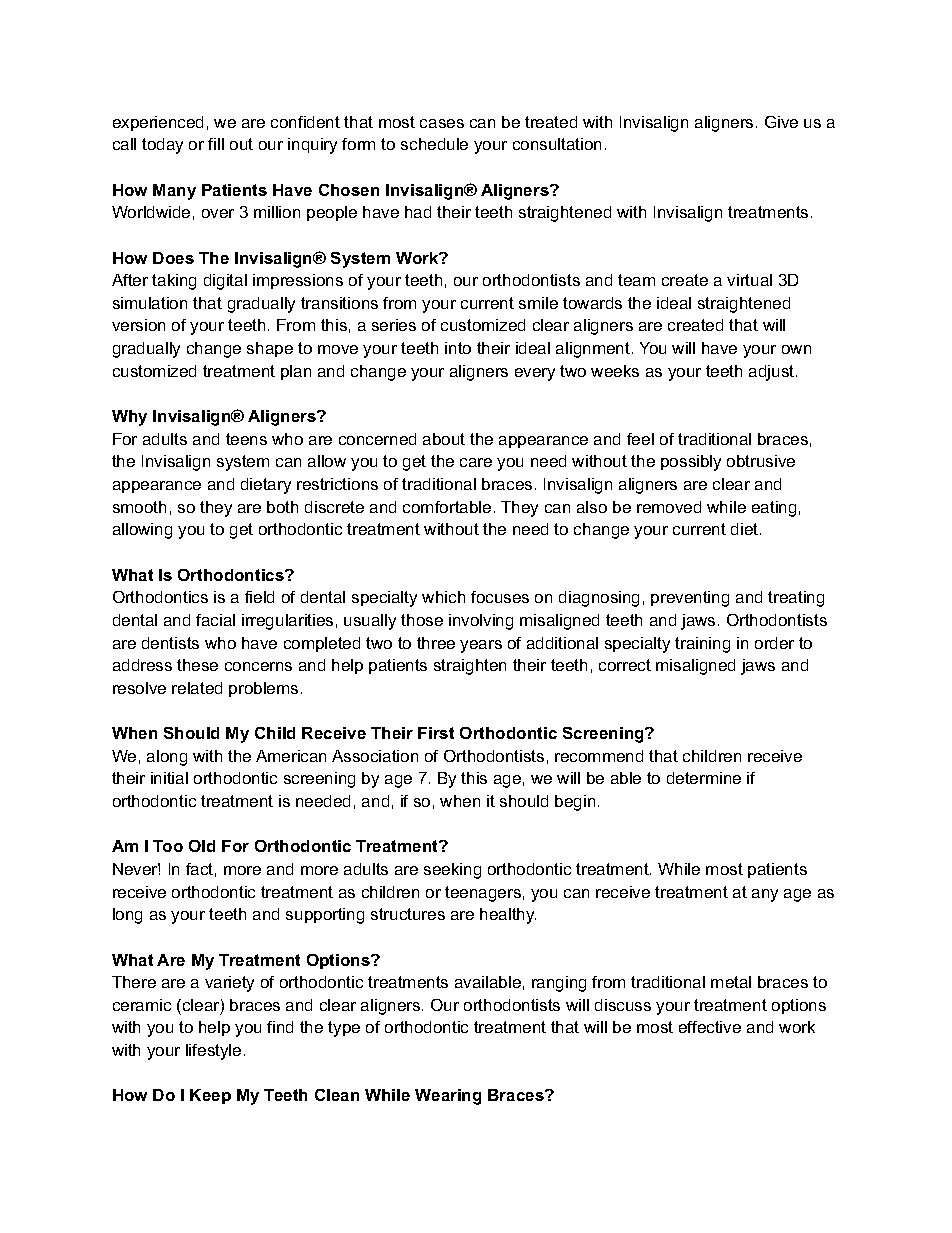 The height and width of the image is (1233, 952). What do you see at coordinates (710, 1027) in the image?
I see `effective` at bounding box center [710, 1027].
